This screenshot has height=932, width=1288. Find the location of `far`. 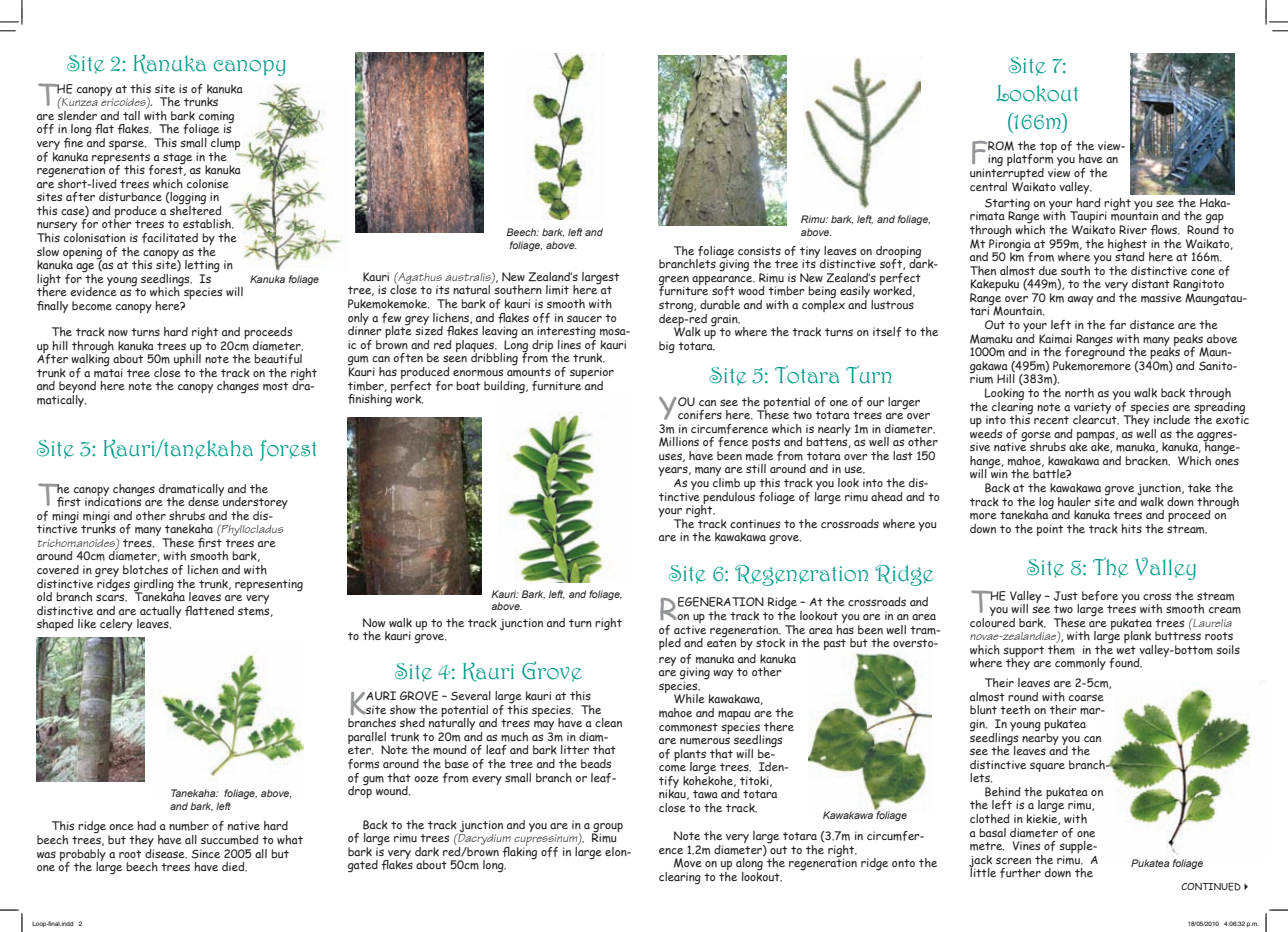

far is located at coordinates (1117, 325).
